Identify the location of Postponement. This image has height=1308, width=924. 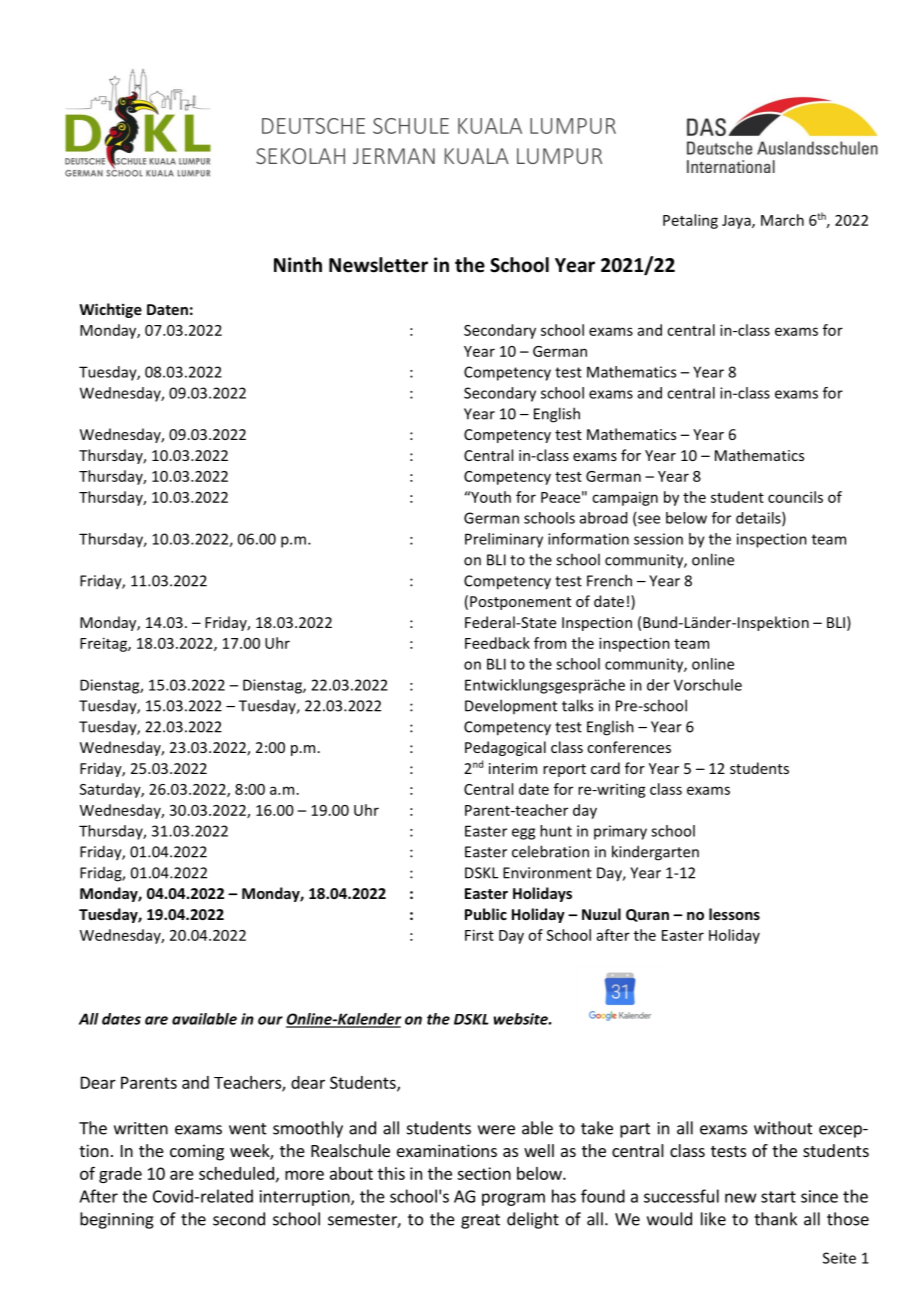
(520, 603).
